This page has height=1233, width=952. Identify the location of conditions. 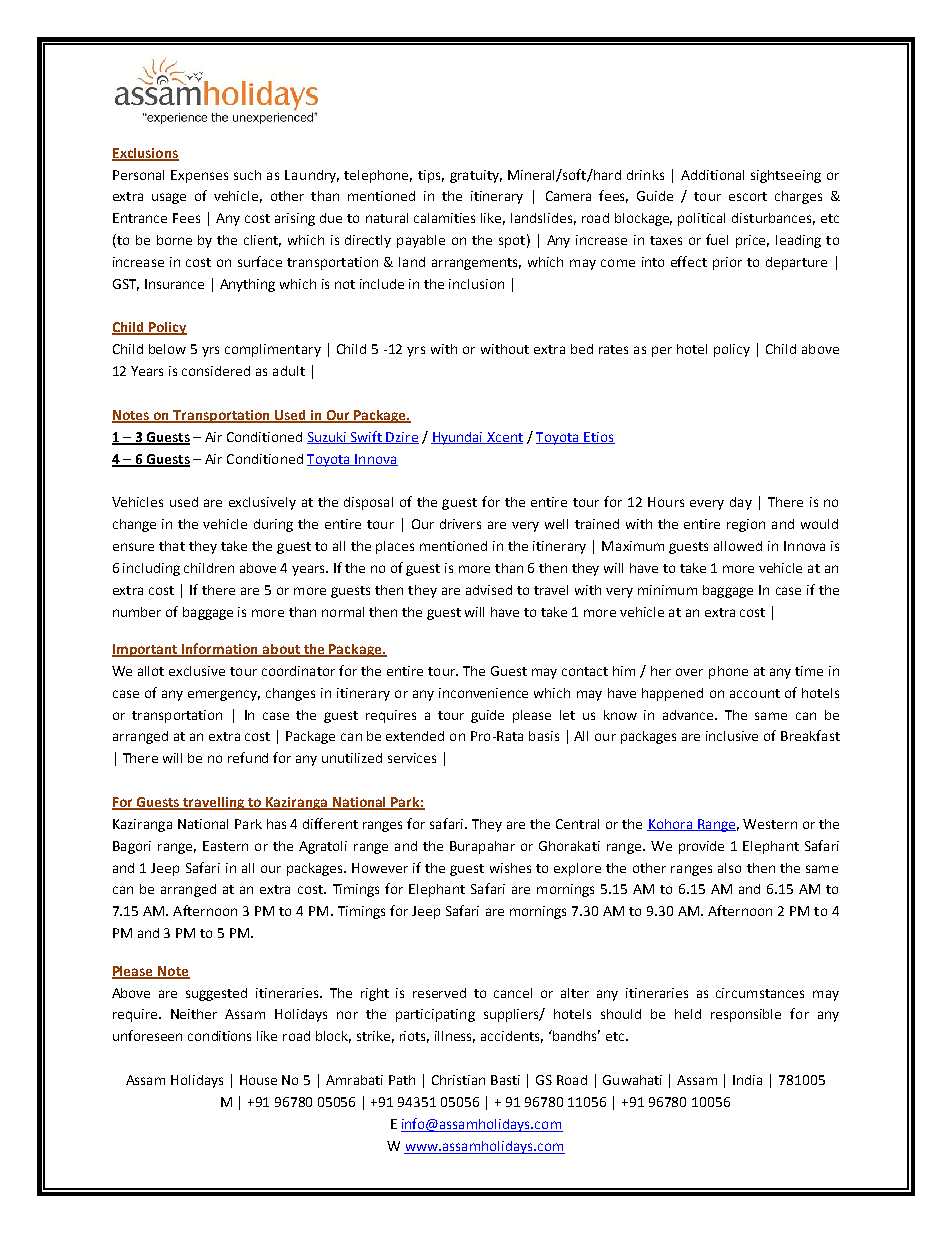
(219, 1036).
